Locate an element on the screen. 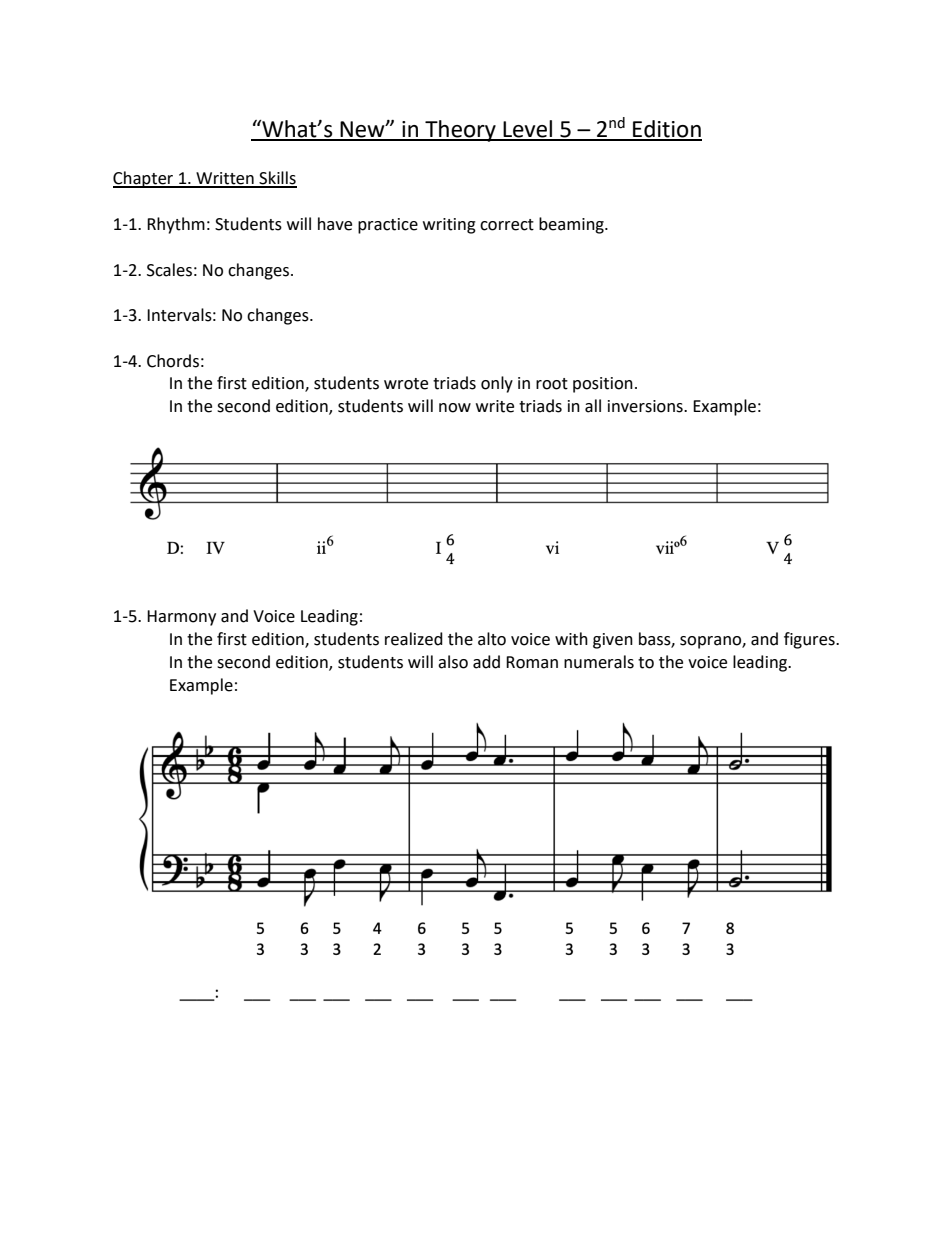 This screenshot has height=1233, width=952. figures is located at coordinates (810, 640).
